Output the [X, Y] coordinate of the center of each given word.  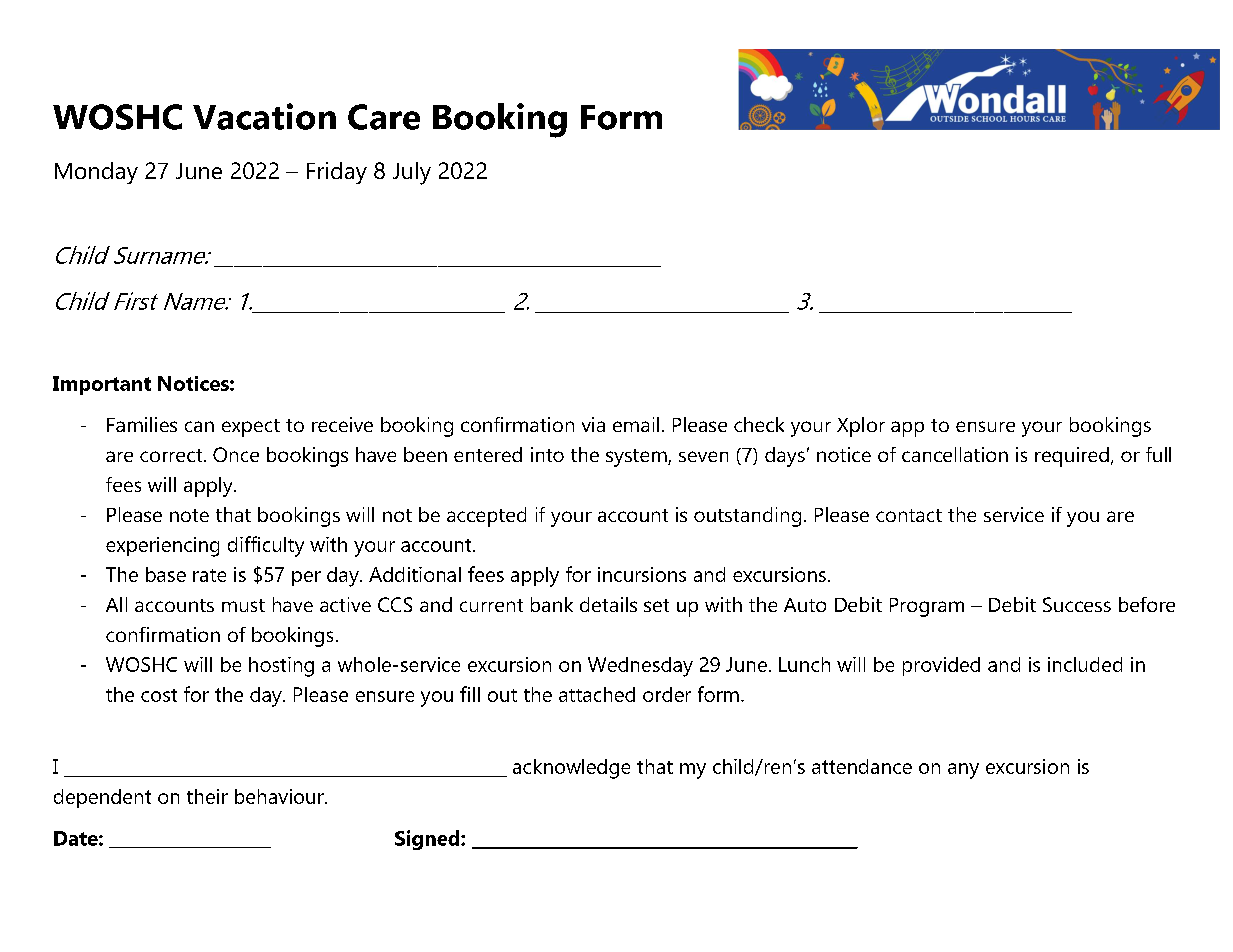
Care [384, 117]
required [1072, 457]
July [412, 173]
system [637, 458]
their [207, 796]
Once [236, 454]
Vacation [264, 116]
